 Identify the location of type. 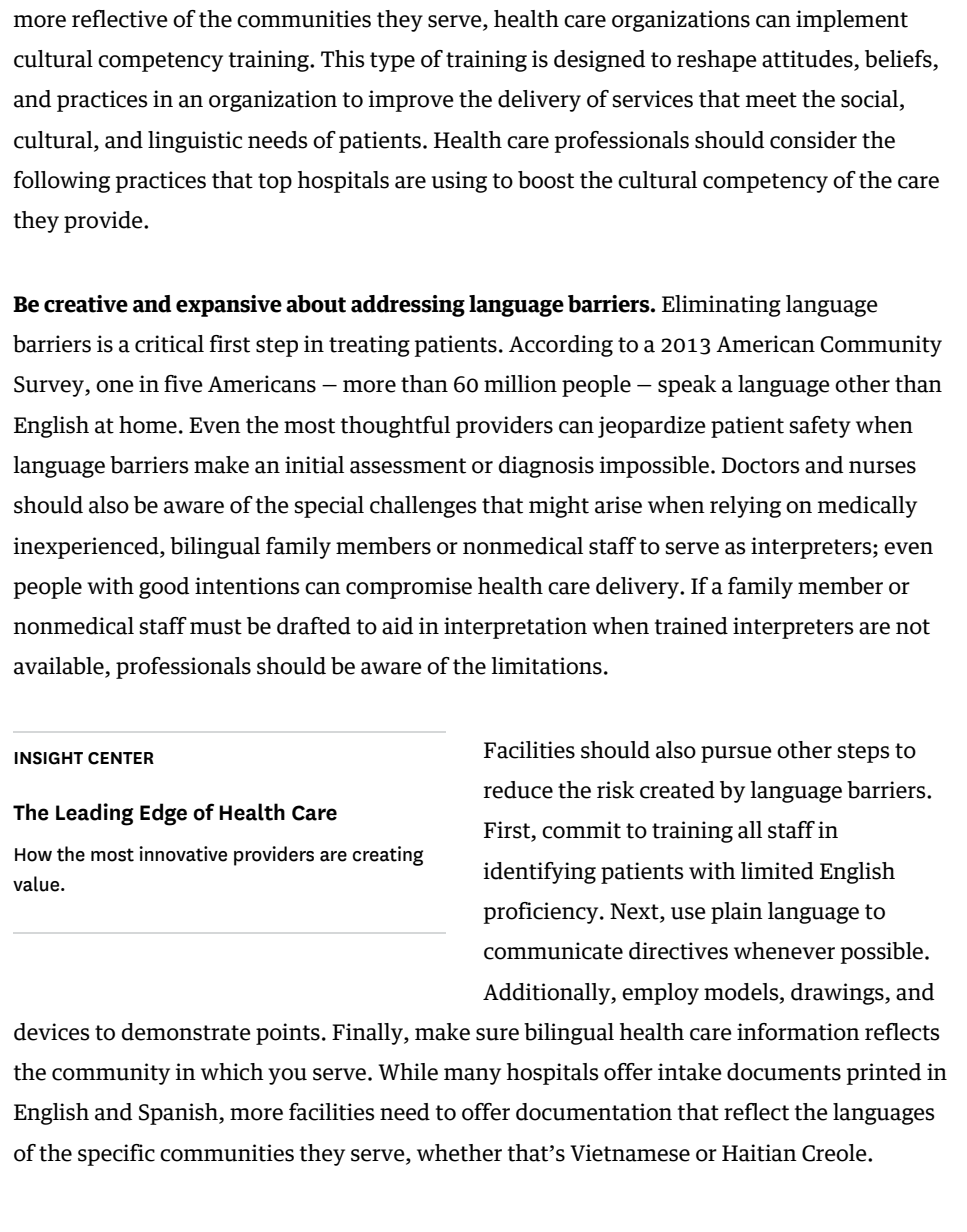
(392, 62).
